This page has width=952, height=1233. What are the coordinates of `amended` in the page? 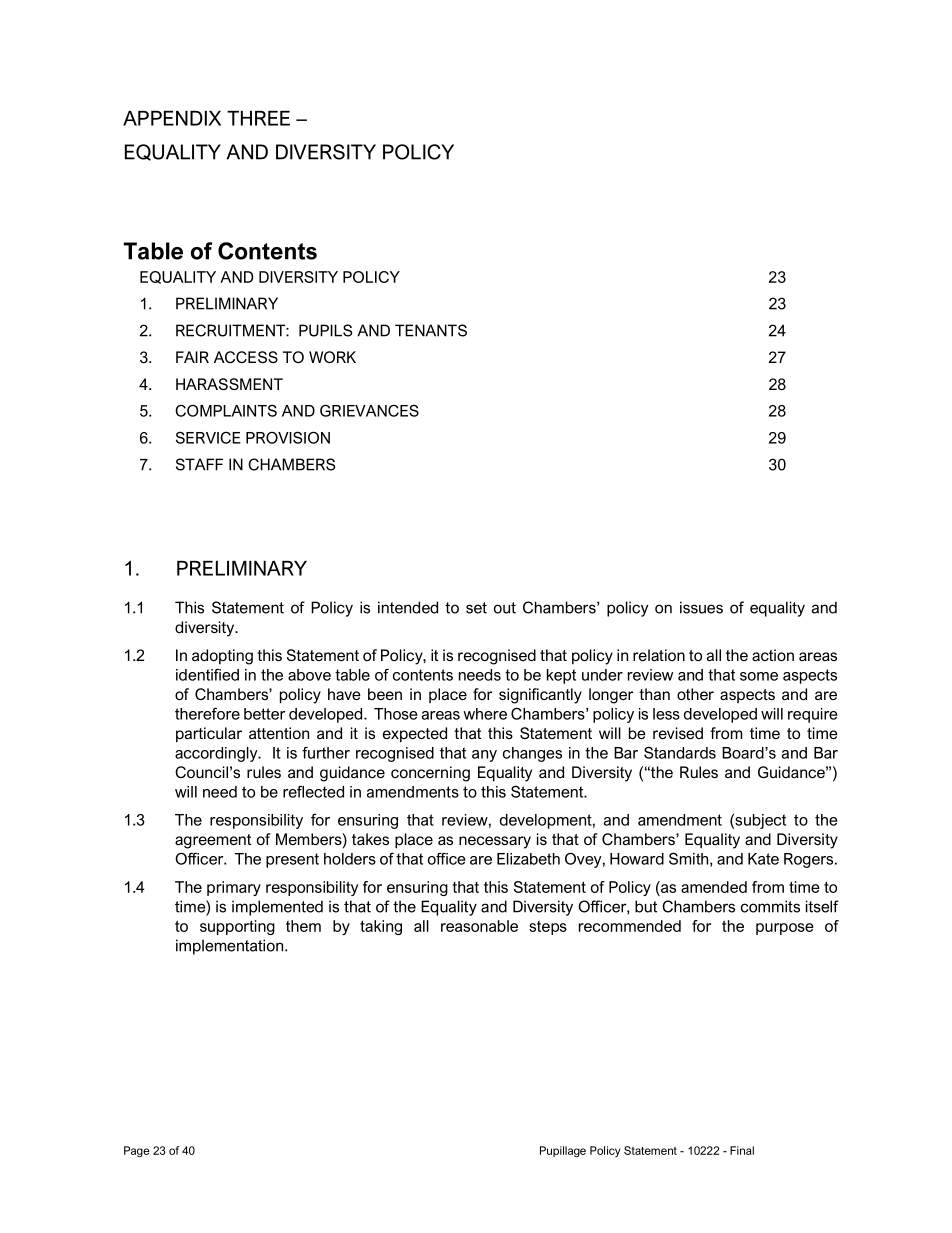 It's located at (714, 887).
